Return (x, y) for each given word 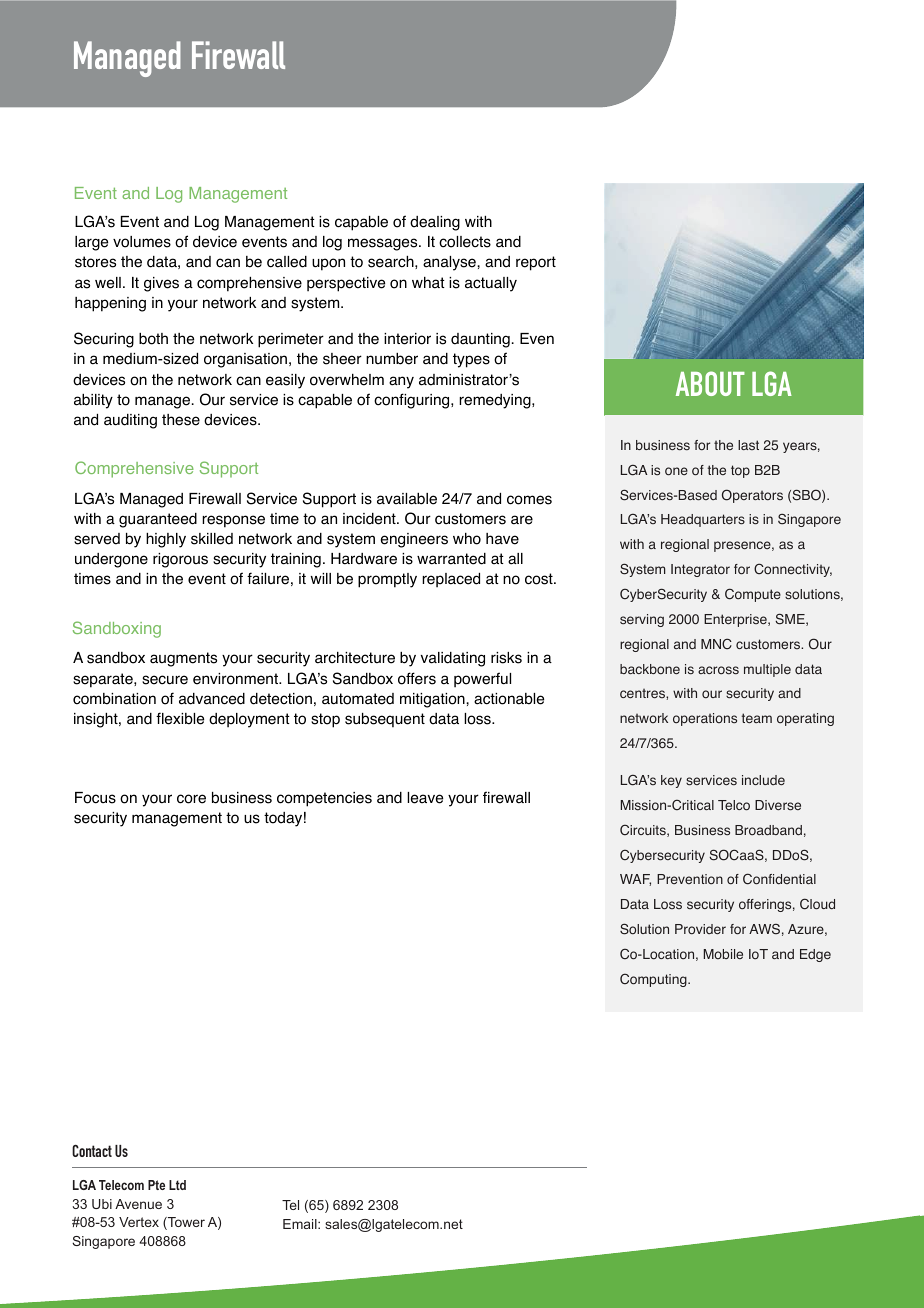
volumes (142, 242)
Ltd (177, 1185)
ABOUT (710, 383)
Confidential (779, 879)
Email (301, 1224)
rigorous (180, 560)
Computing (654, 980)
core (191, 799)
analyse (450, 263)
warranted (451, 559)
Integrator (700, 570)
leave (425, 798)
